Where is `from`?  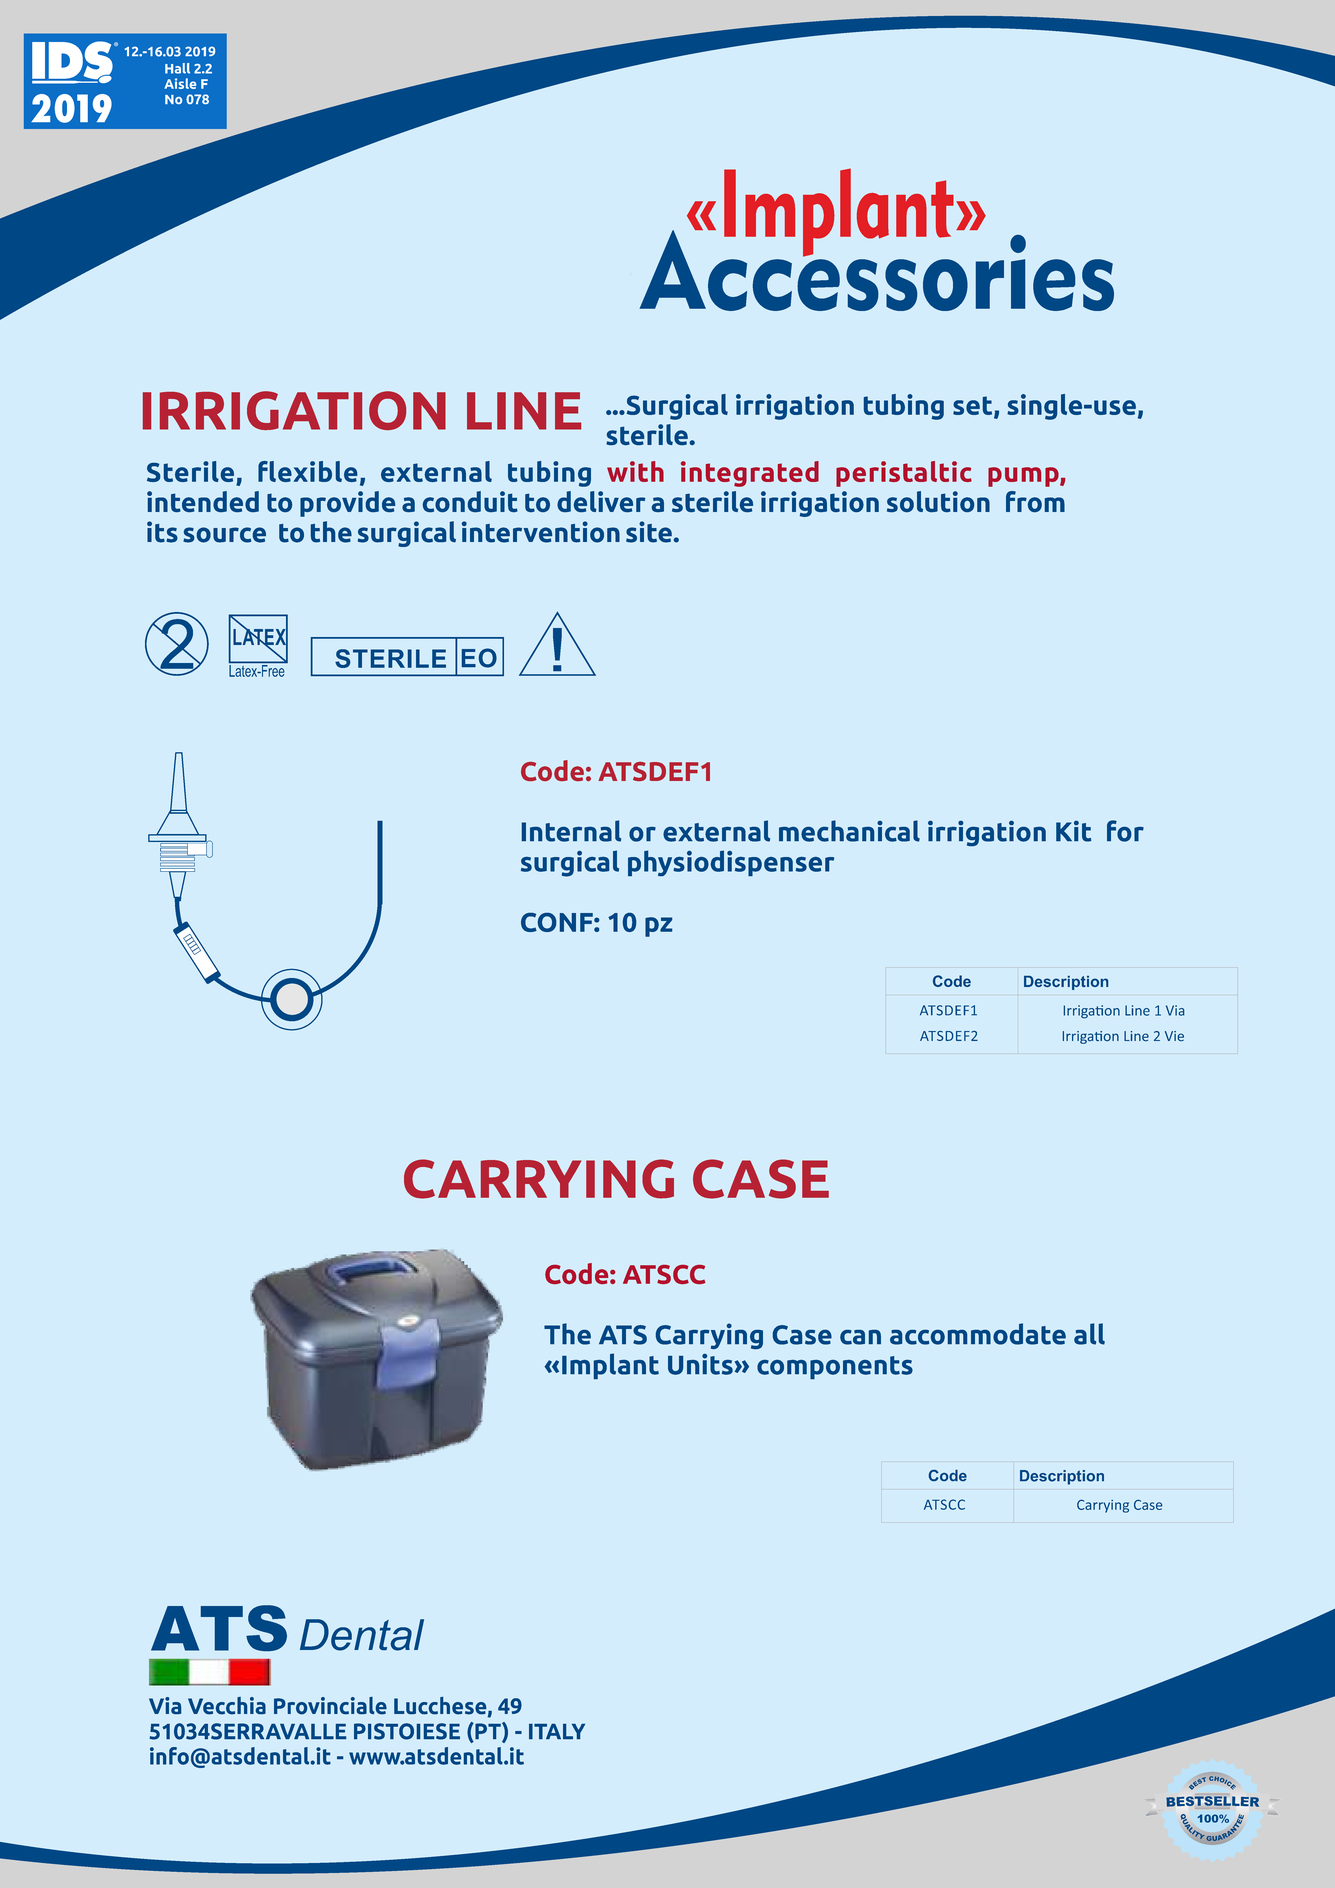 from is located at coordinates (1035, 501).
